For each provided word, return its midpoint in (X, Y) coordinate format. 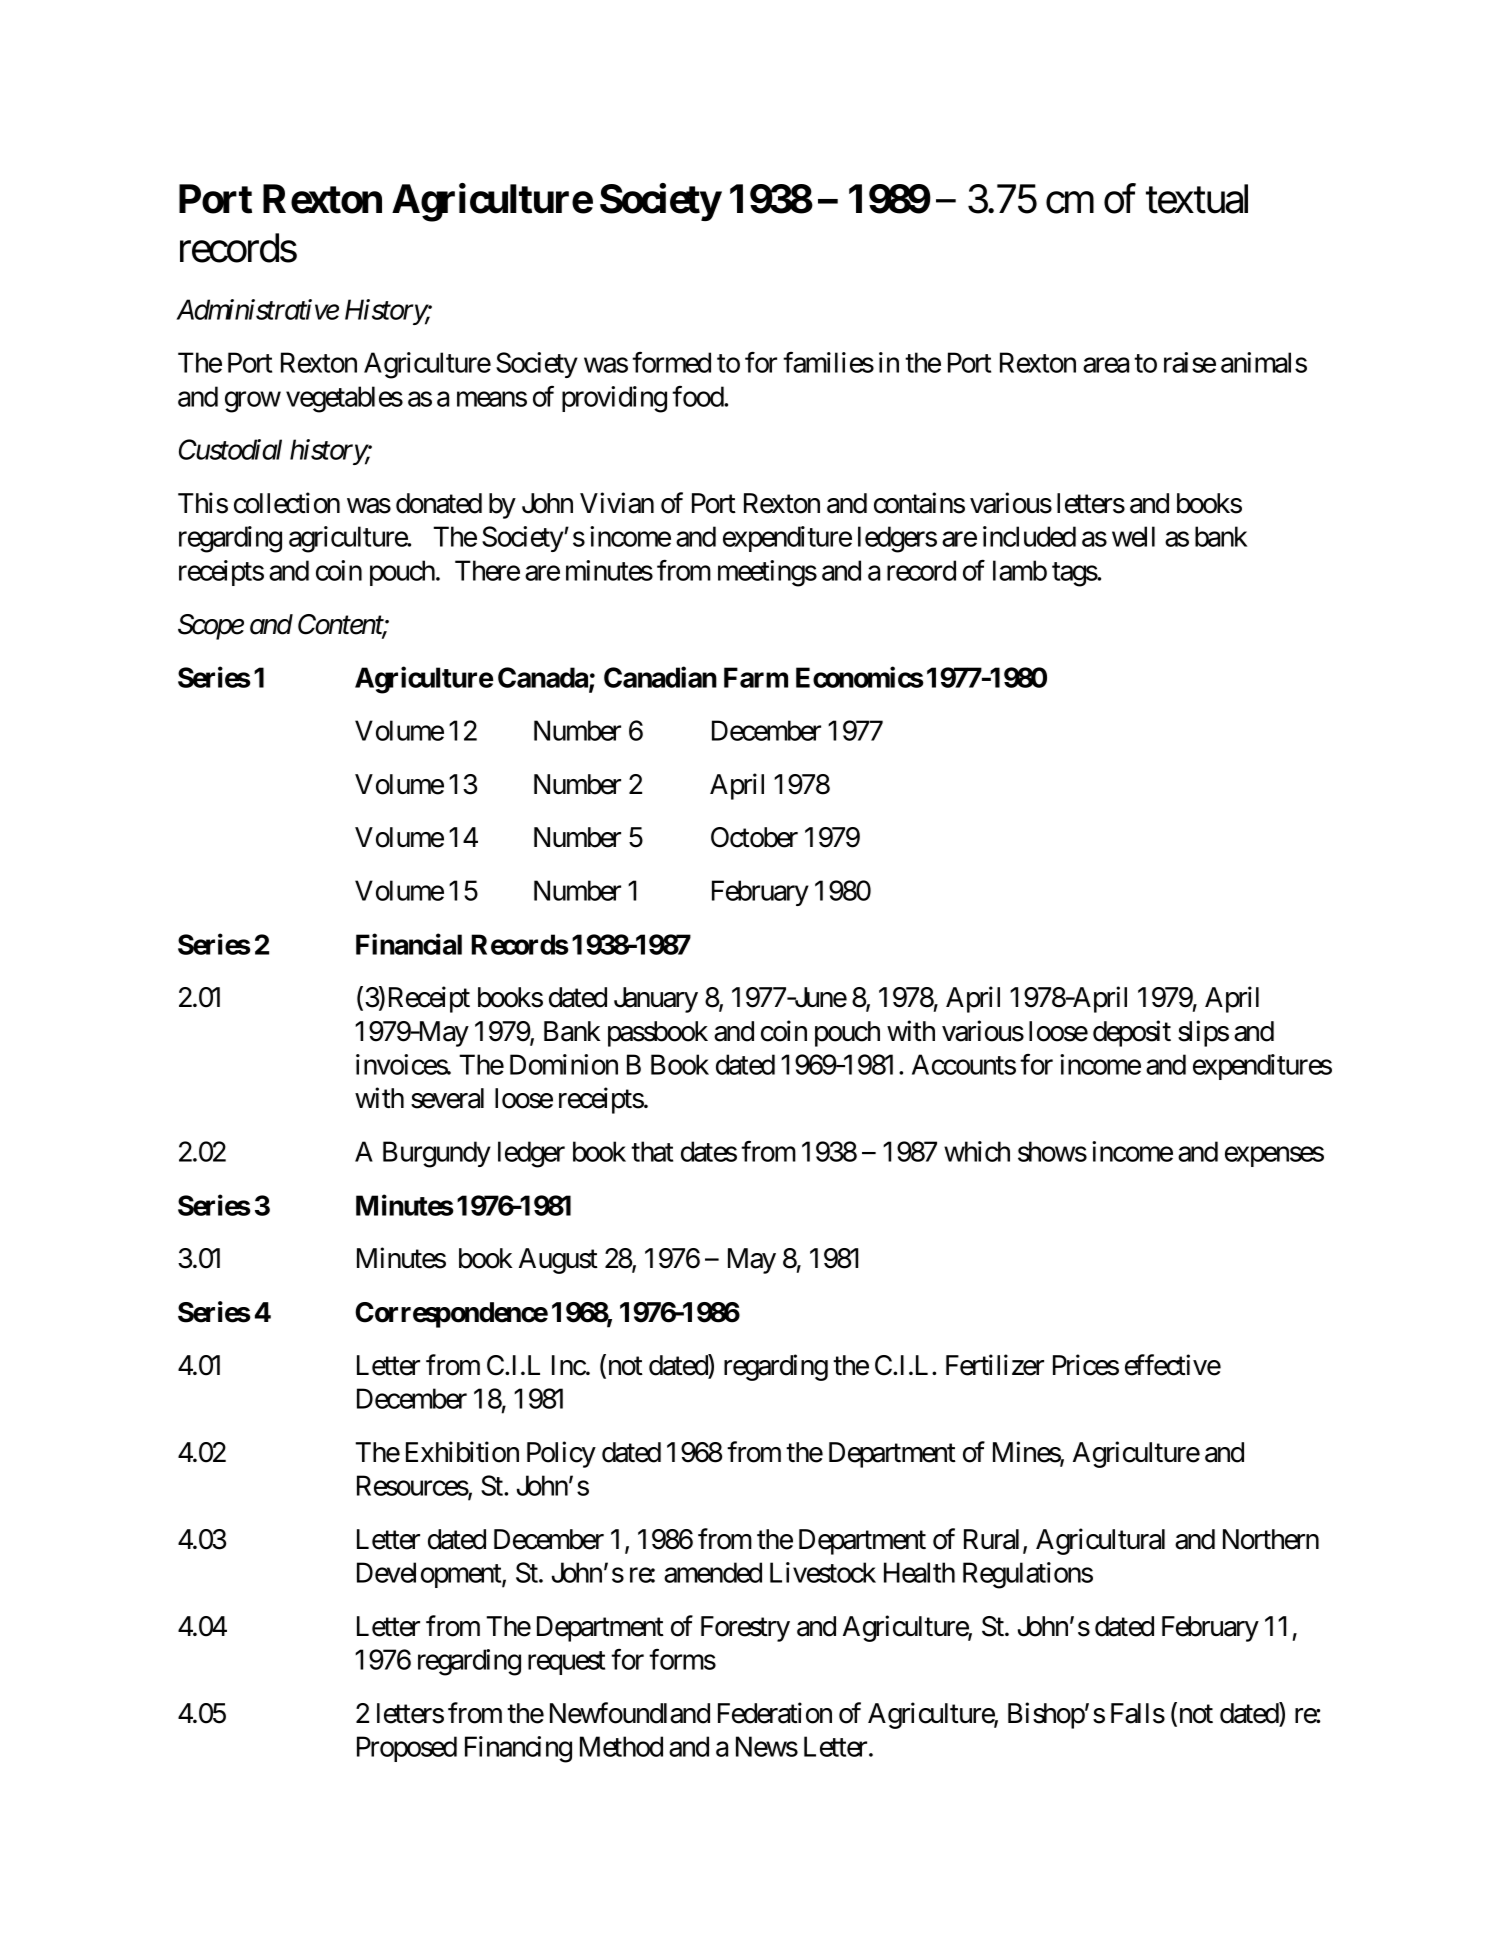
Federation (775, 1713)
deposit (1132, 1033)
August (558, 1261)
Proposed (407, 1749)
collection (287, 503)
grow (253, 402)
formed (671, 362)
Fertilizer (995, 1365)
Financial (409, 944)
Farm (756, 677)
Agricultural (1100, 1541)
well (1133, 536)
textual (1197, 199)
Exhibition (462, 1452)
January (656, 1000)
